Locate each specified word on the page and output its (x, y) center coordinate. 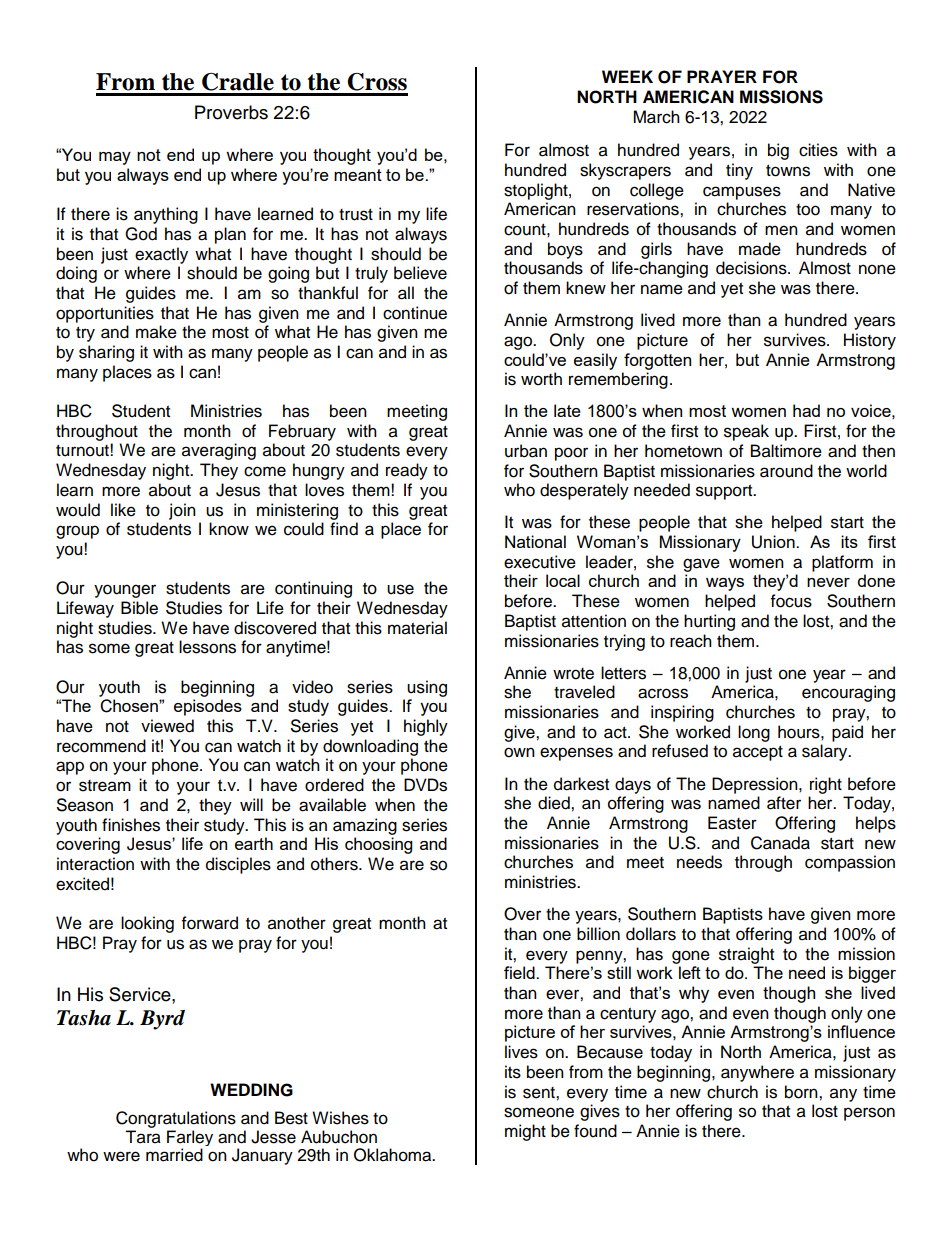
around (786, 471)
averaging (219, 451)
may (115, 158)
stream (105, 786)
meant (358, 175)
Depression (756, 785)
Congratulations (176, 1119)
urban (526, 451)
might (525, 1132)
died (555, 803)
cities (818, 150)
